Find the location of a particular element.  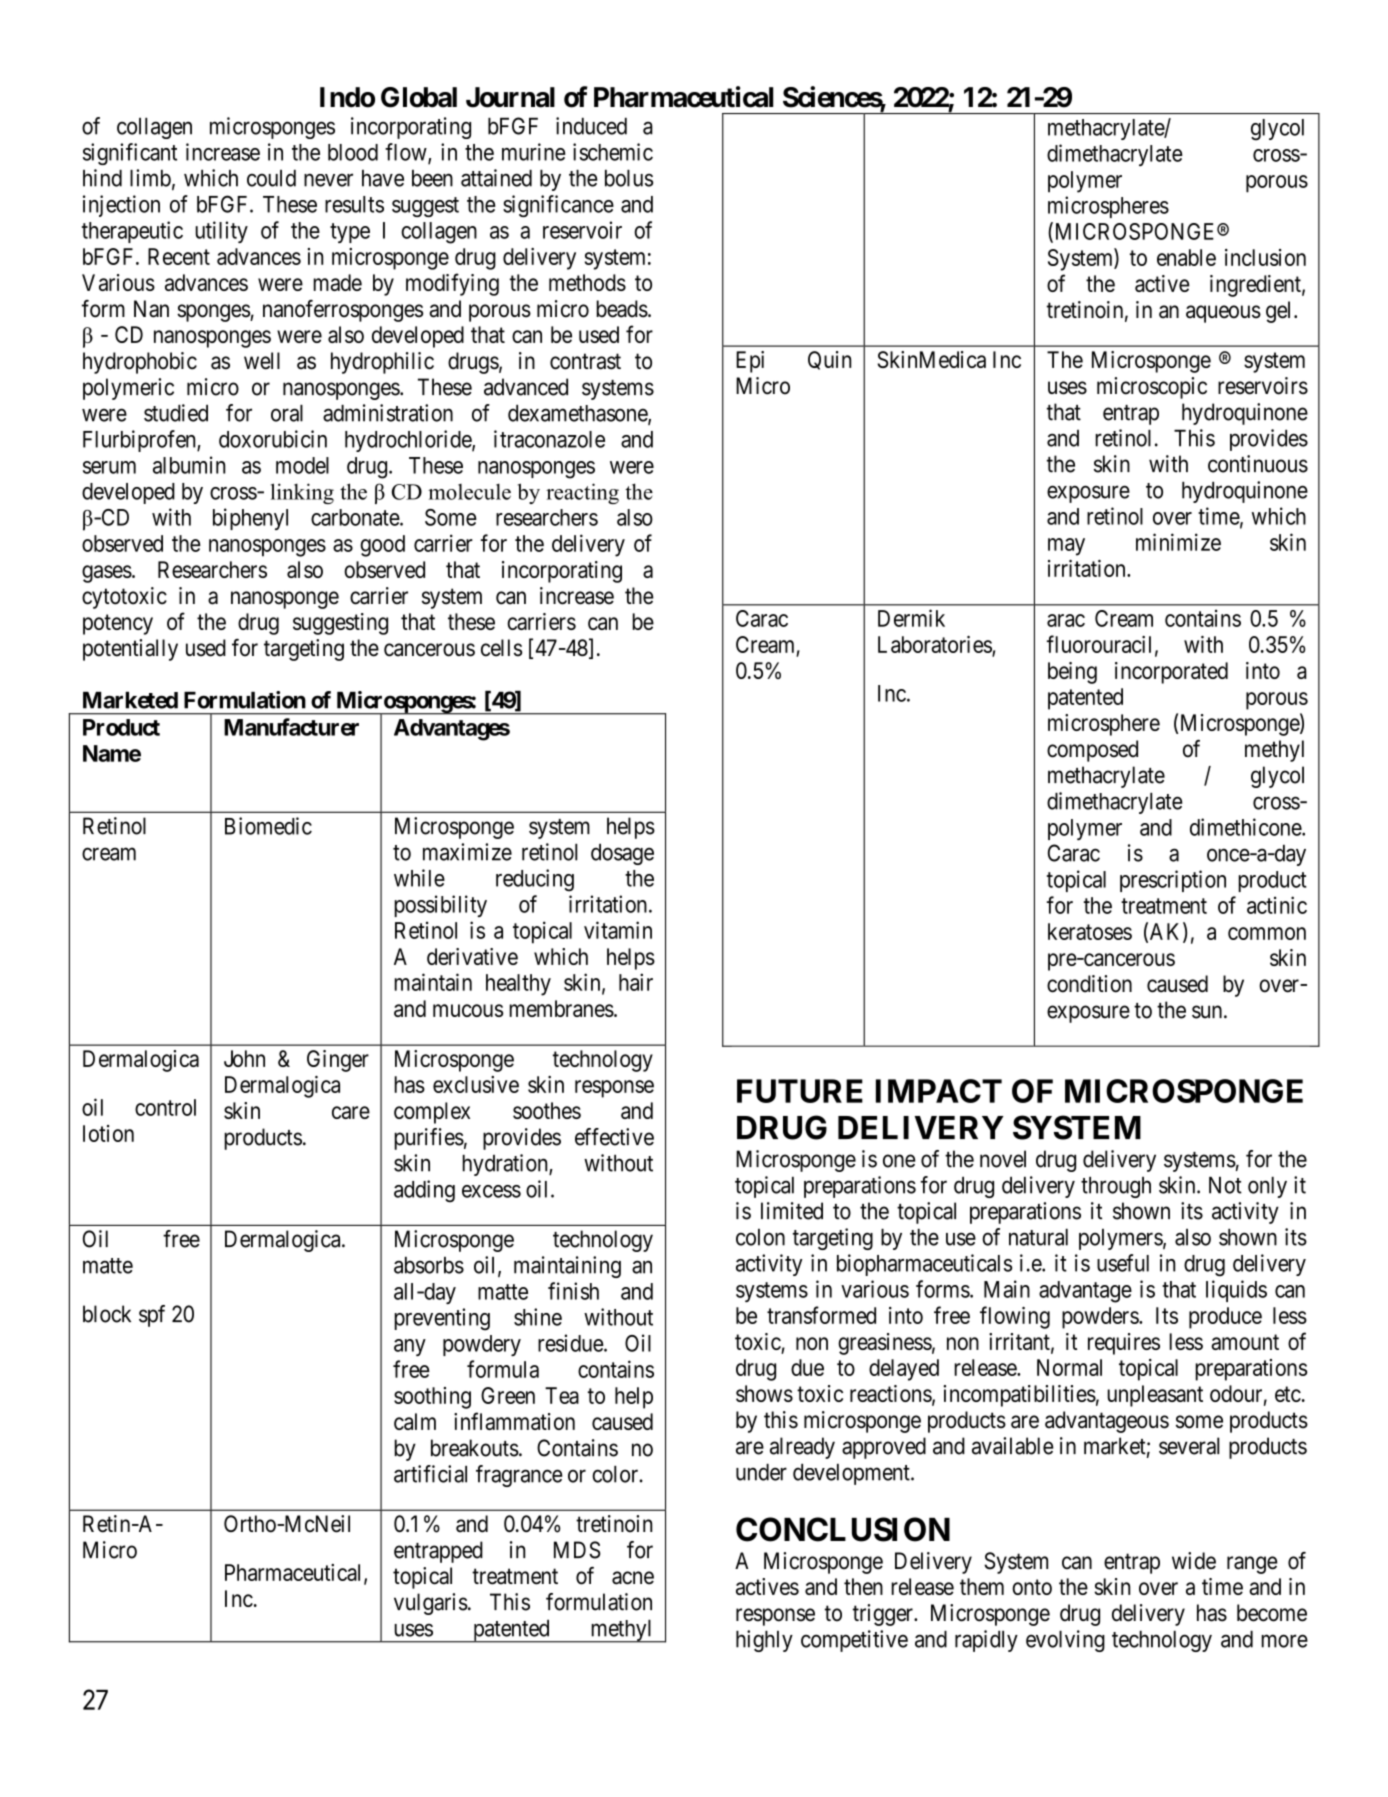

vulgaris is located at coordinates (431, 1604).
